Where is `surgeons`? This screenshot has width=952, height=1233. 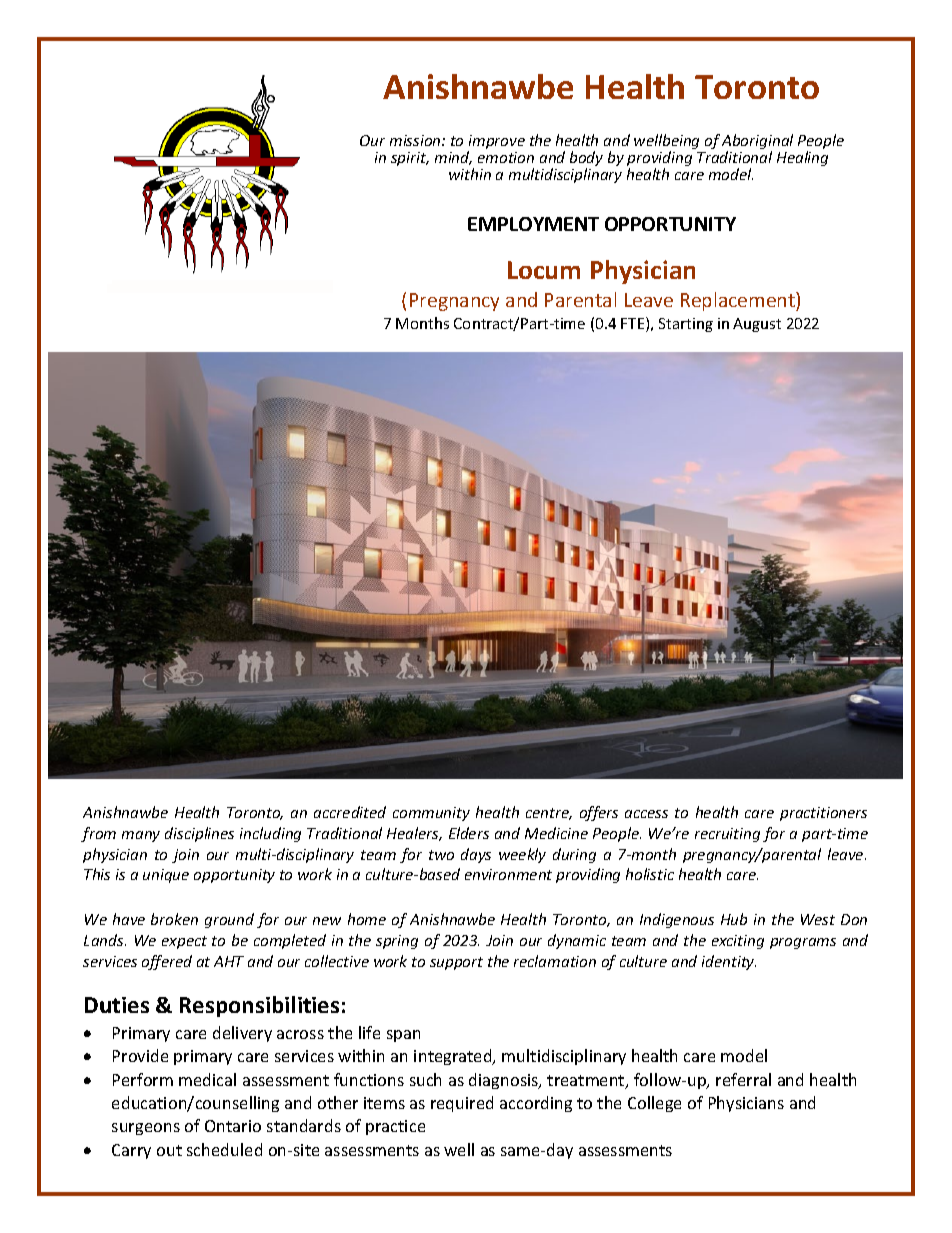
surgeons is located at coordinates (146, 1129).
